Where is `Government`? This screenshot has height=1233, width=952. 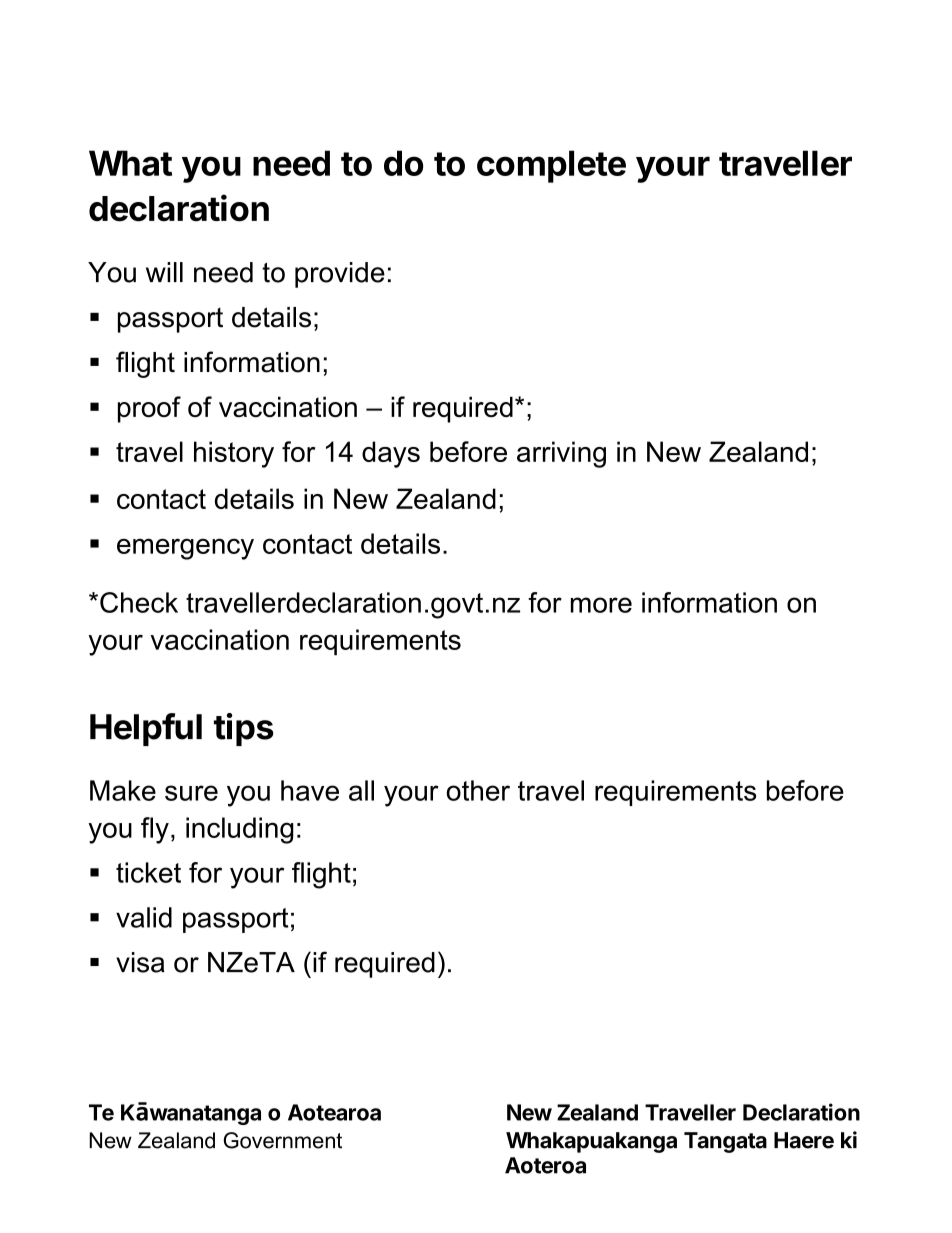
Government is located at coordinates (282, 1140).
